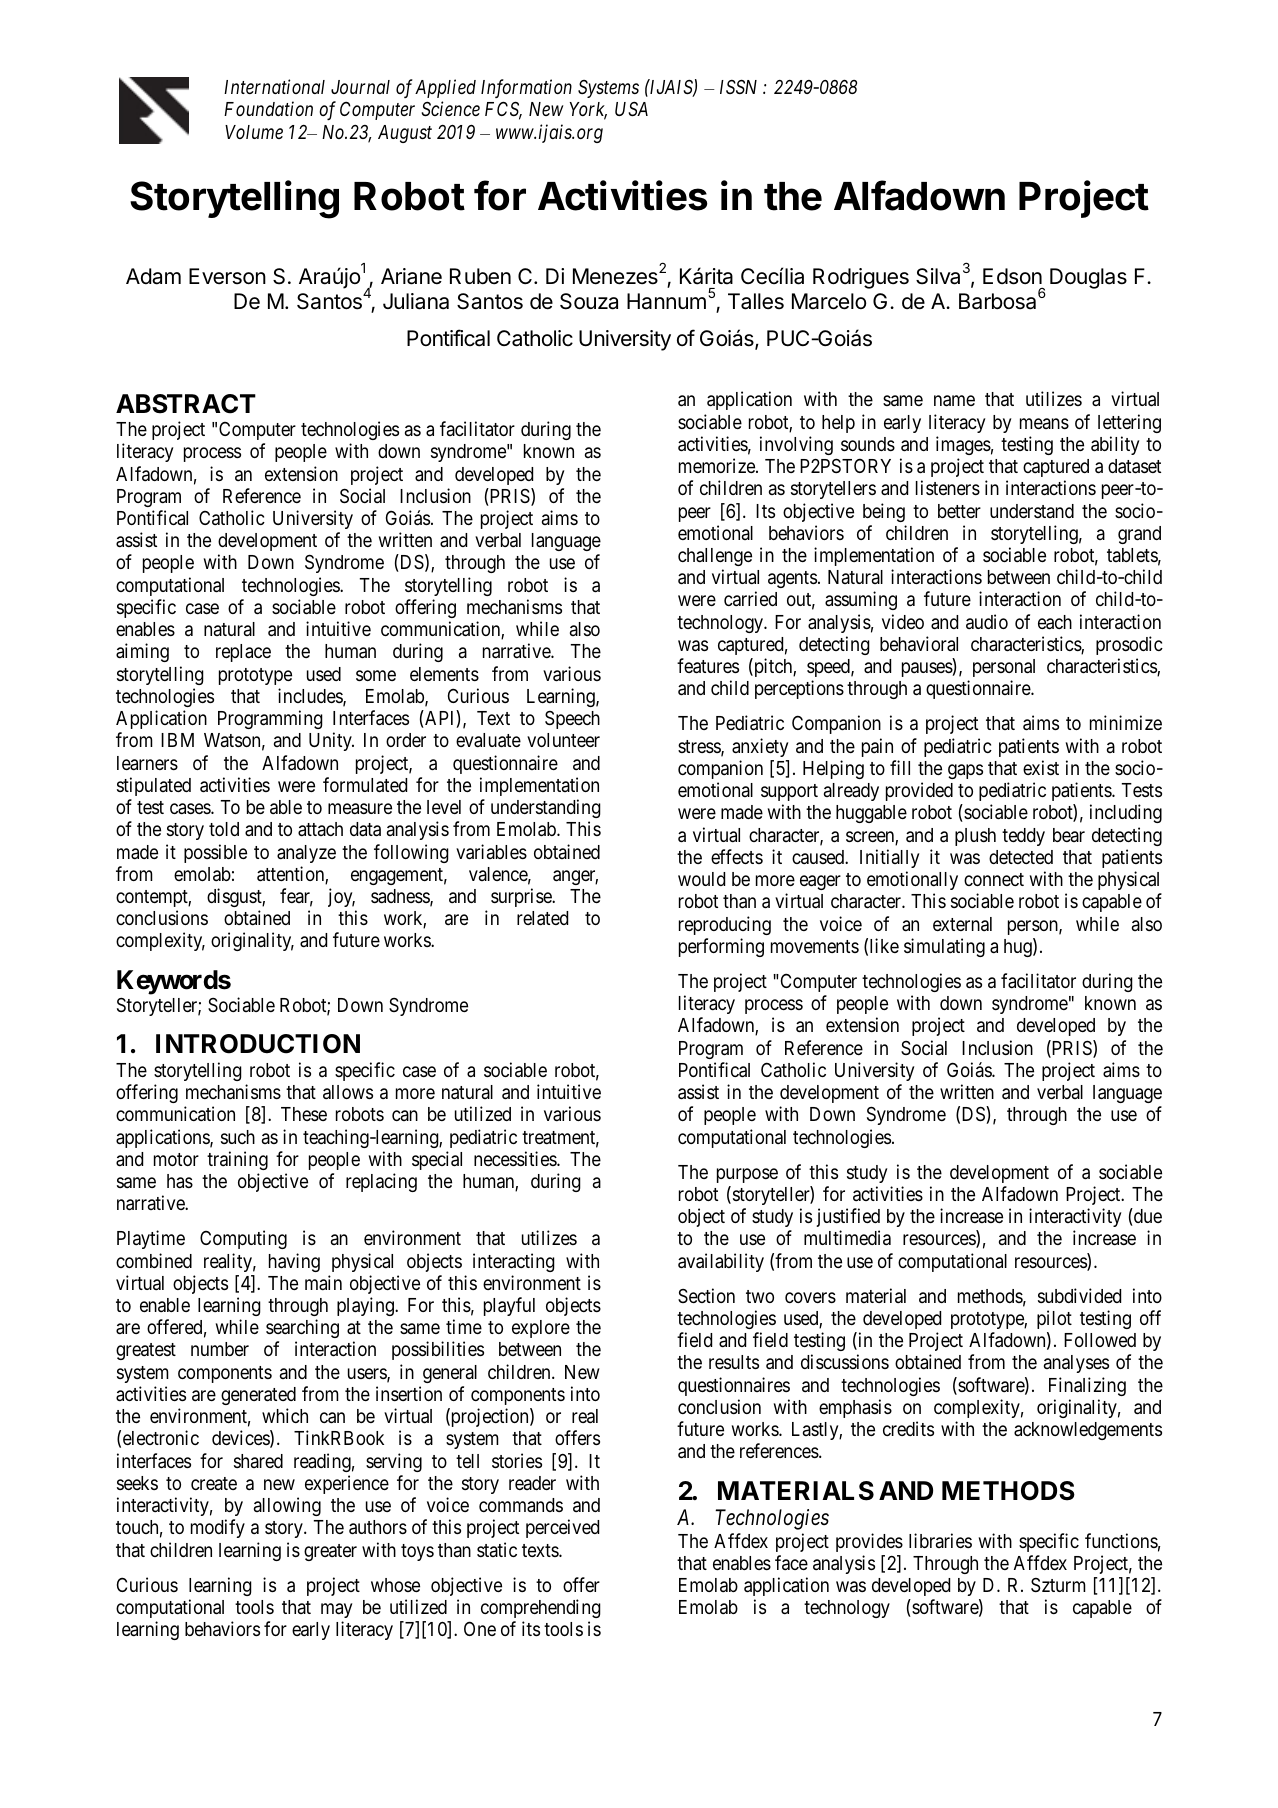  What do you see at coordinates (254, 132) in the image?
I see `Volume` at bounding box center [254, 132].
